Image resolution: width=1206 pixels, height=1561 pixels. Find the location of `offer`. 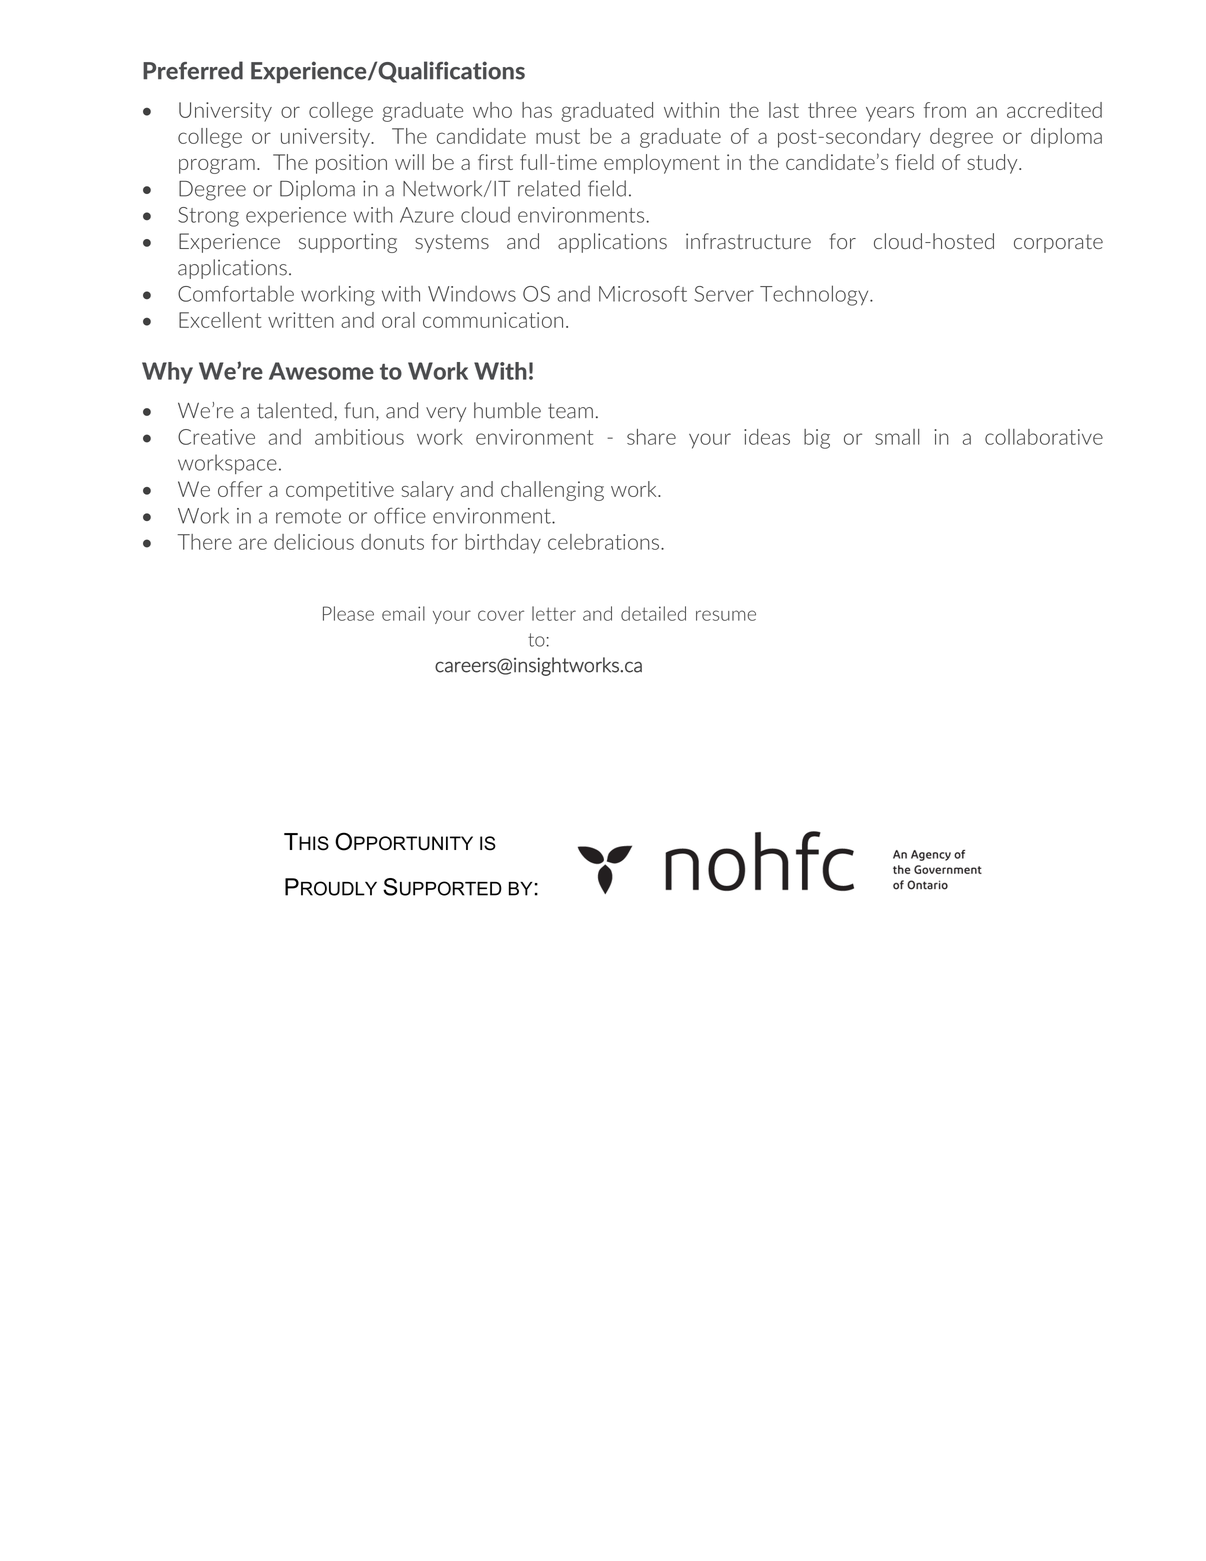

offer is located at coordinates (240, 489).
